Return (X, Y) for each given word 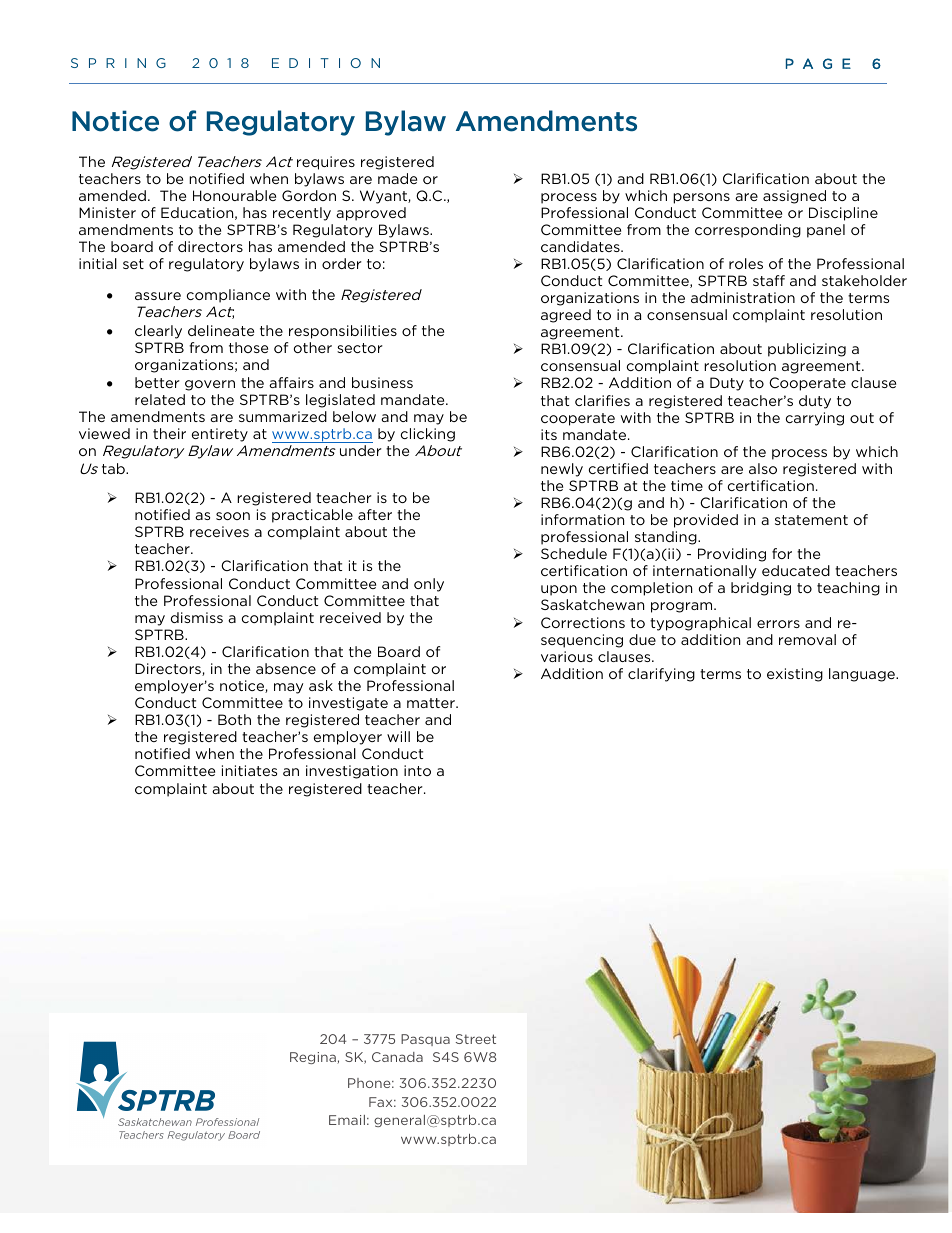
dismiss (197, 617)
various (567, 656)
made (397, 178)
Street (476, 1039)
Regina (314, 1058)
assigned (794, 197)
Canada (397, 1057)
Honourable (234, 195)
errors (778, 624)
